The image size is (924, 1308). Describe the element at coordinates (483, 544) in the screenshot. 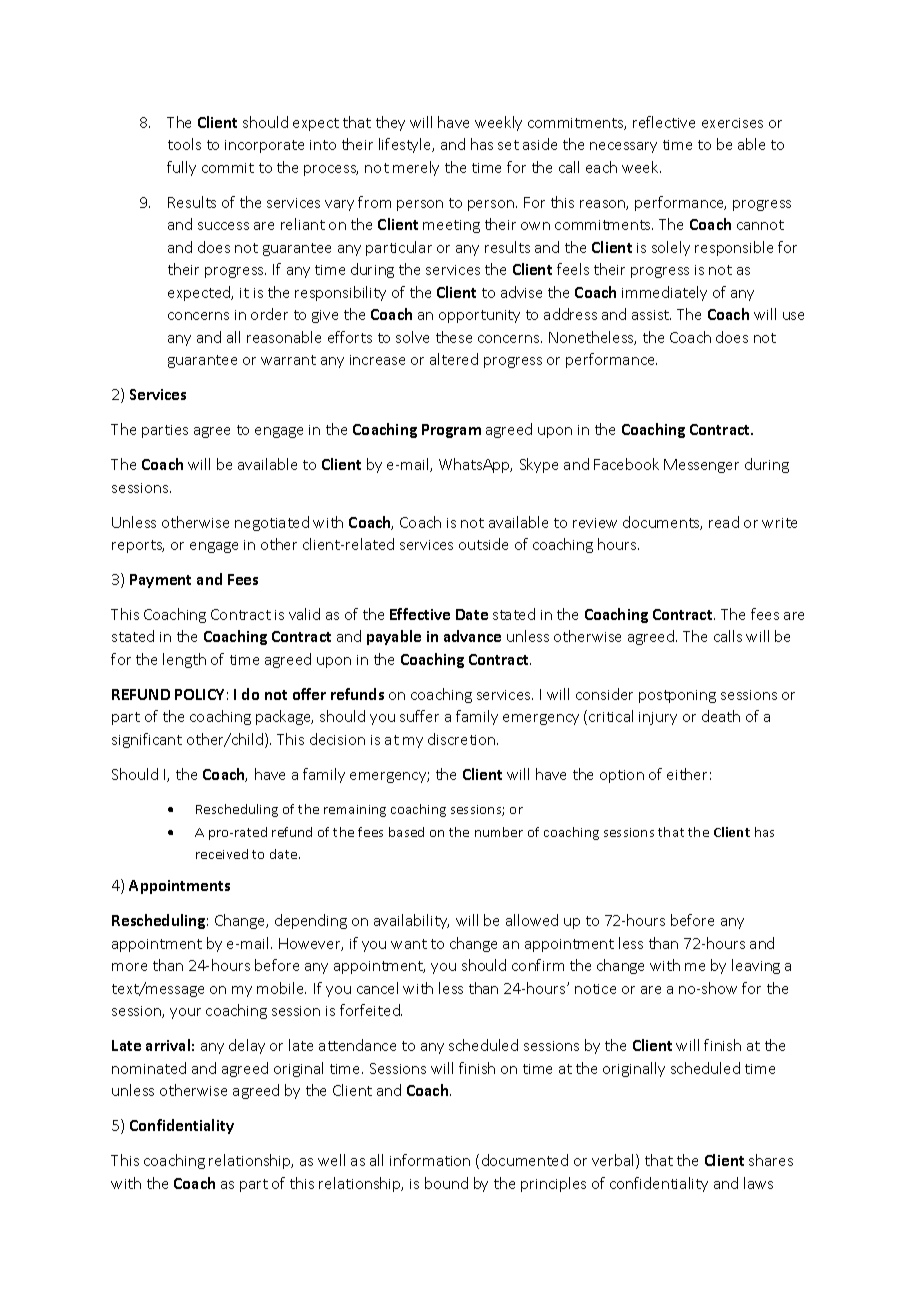

I see `outside` at that location.
